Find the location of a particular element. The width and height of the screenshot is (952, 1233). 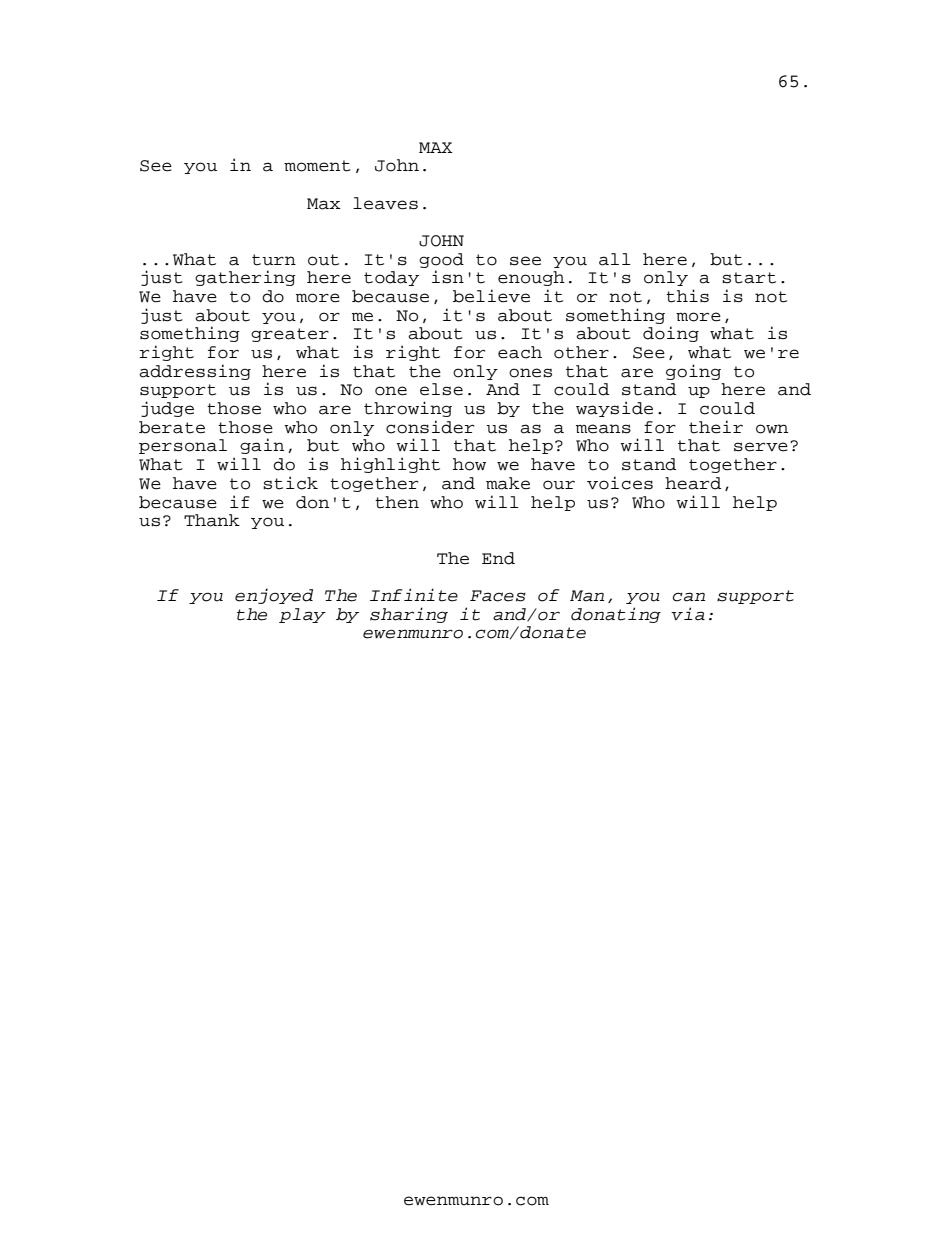

Faces is located at coordinates (498, 596).
